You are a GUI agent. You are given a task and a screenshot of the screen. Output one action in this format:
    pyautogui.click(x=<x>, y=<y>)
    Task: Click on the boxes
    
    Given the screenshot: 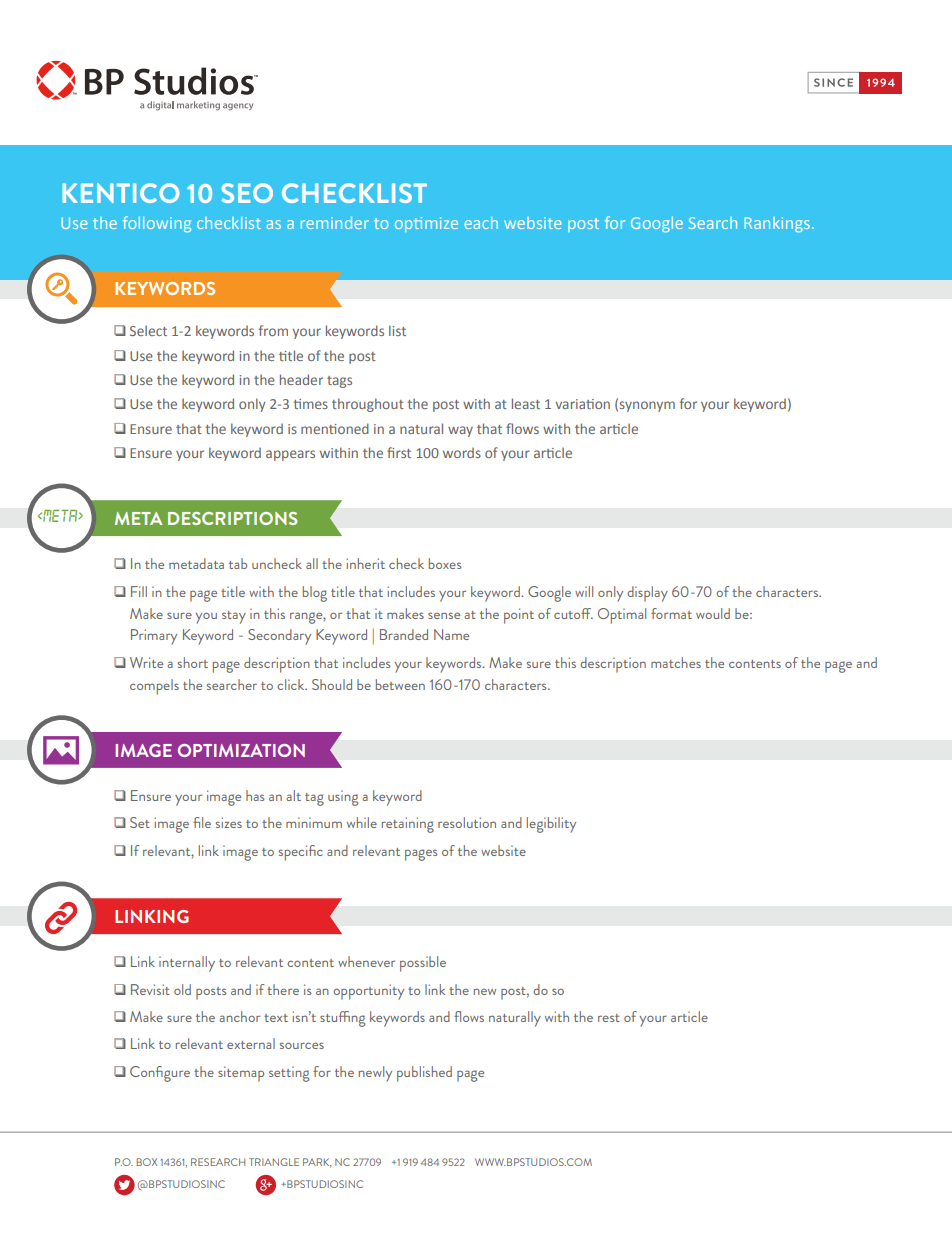 What is the action you would take?
    pyautogui.click(x=445, y=563)
